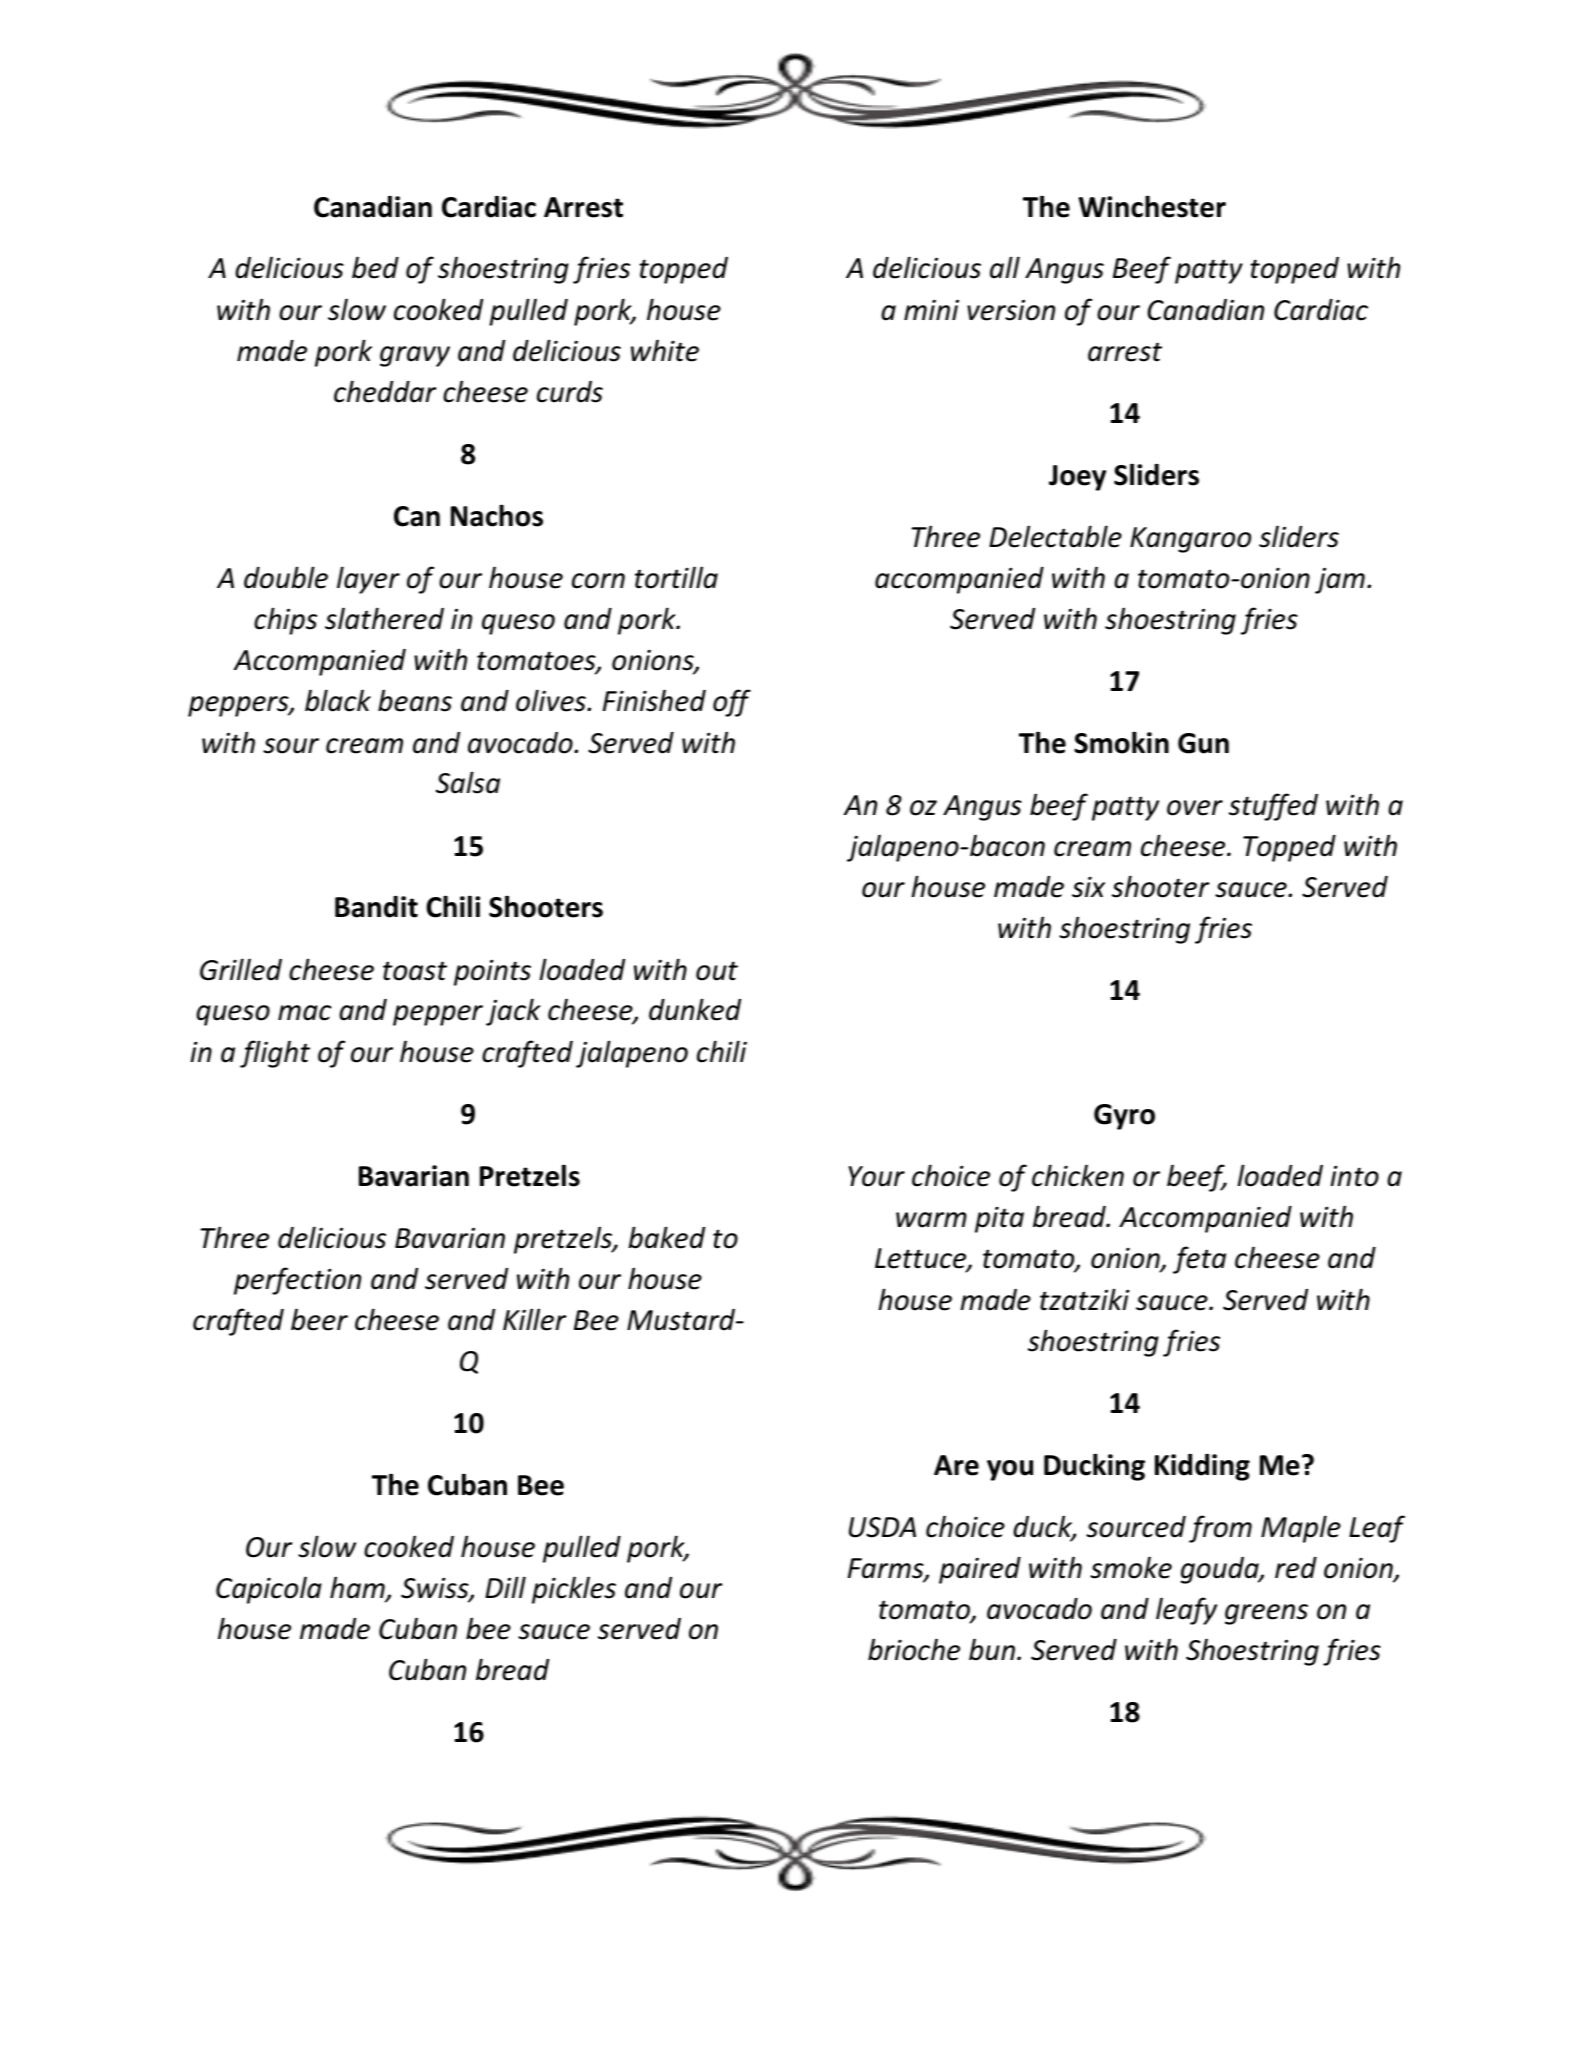 This document has height=2061, width=1593. What do you see at coordinates (375, 267) in the document?
I see `bed` at bounding box center [375, 267].
